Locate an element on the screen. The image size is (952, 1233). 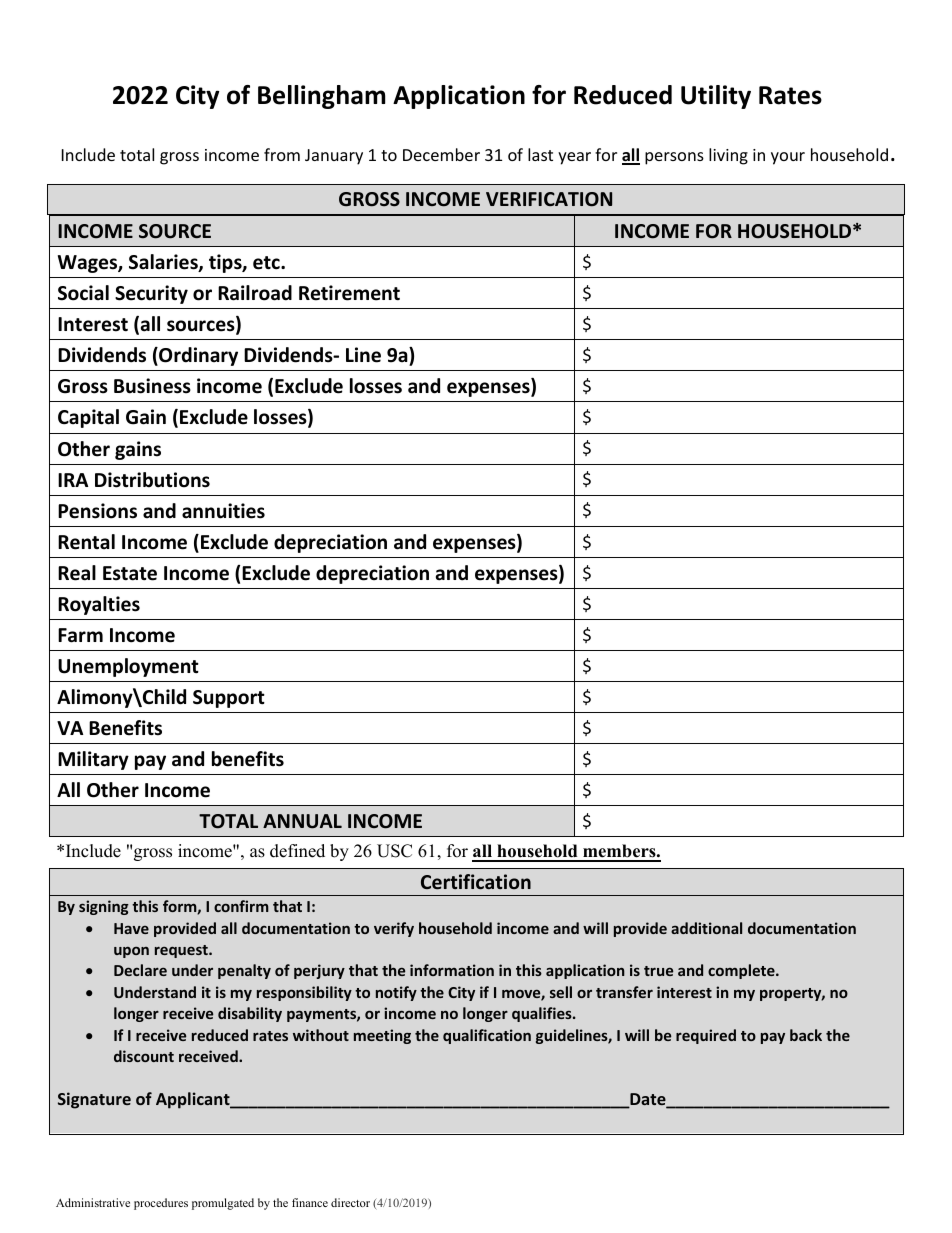
living is located at coordinates (728, 156).
